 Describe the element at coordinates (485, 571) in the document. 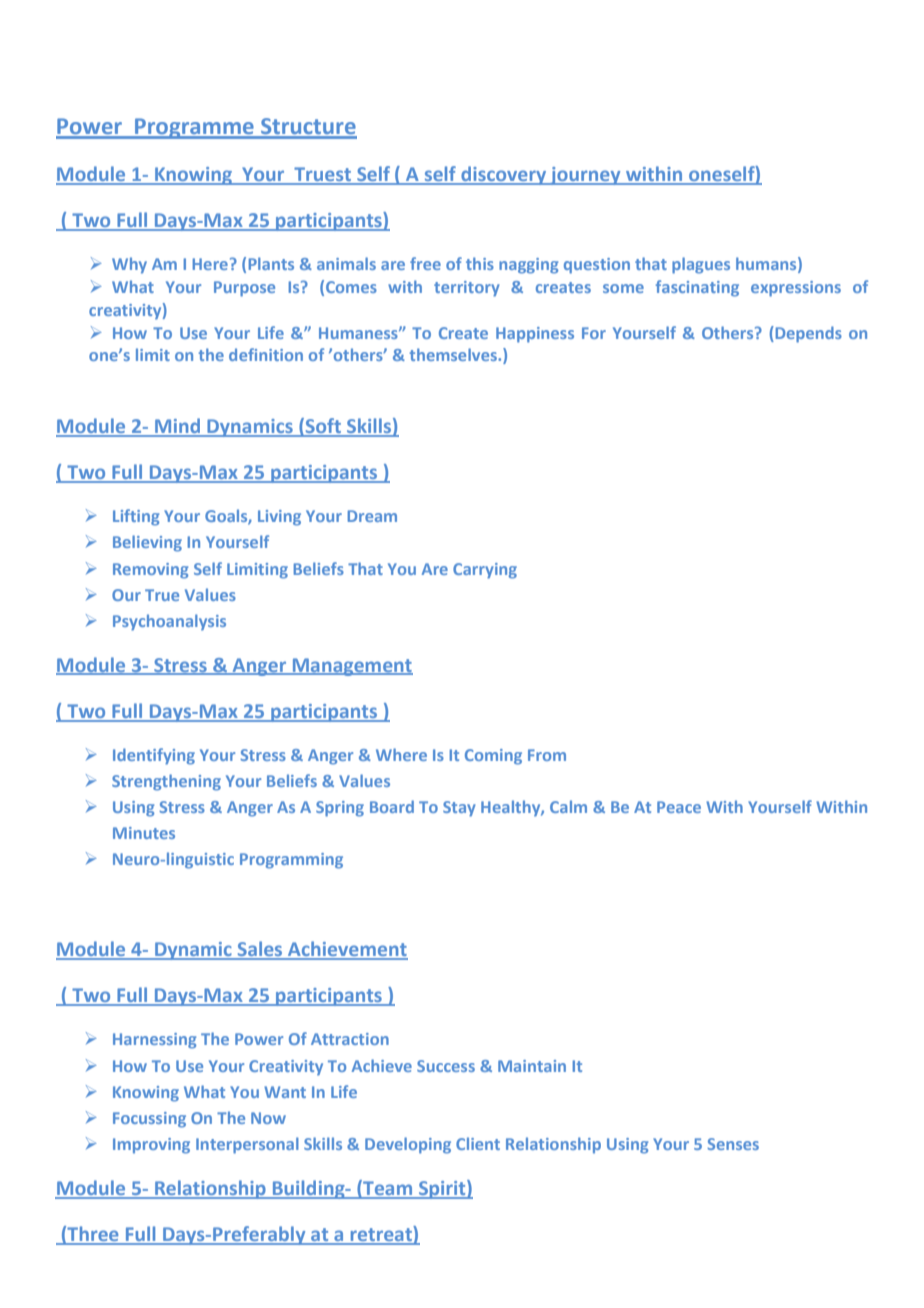

I see `Carrying` at that location.
